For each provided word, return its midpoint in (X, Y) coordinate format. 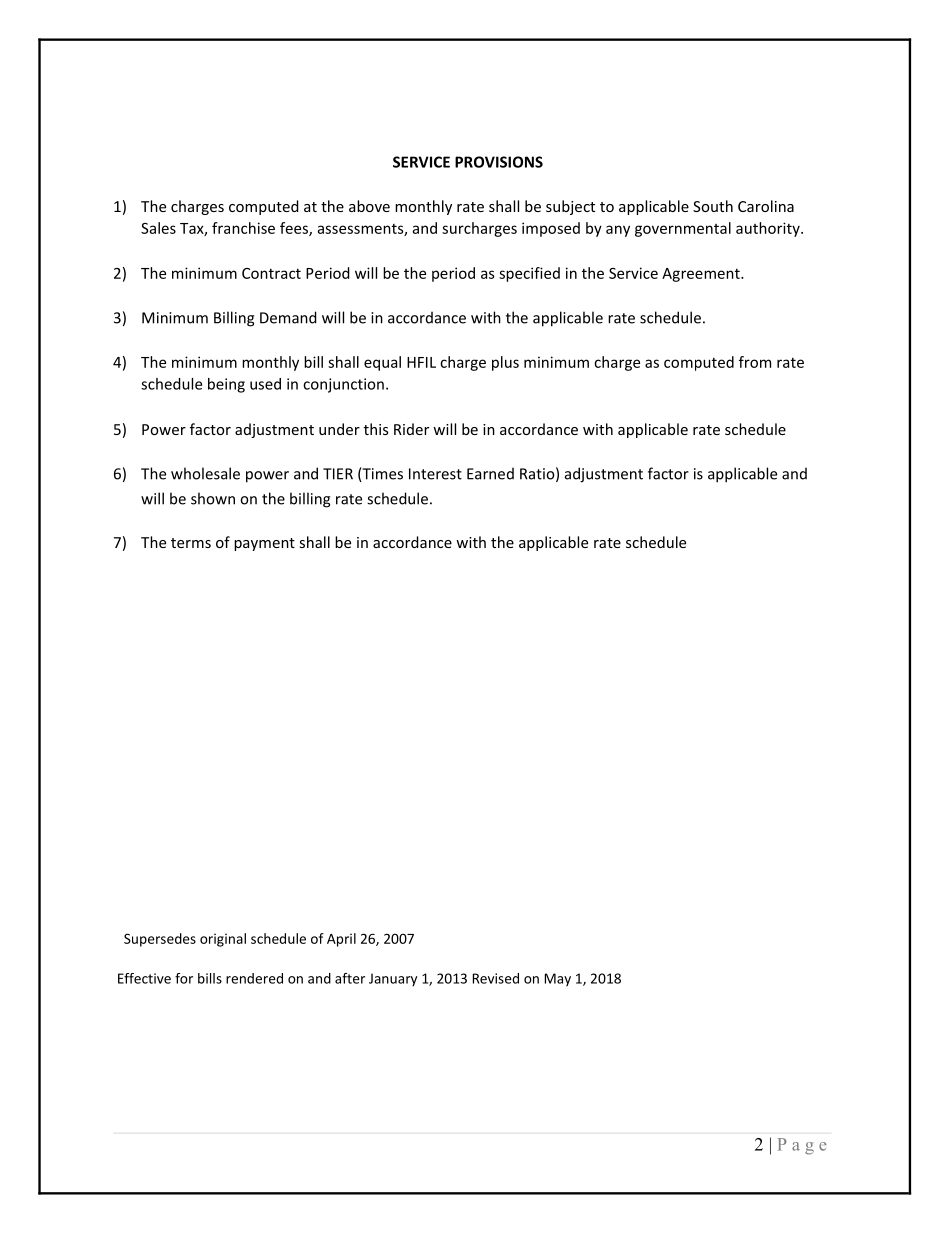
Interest (435, 474)
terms (191, 543)
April (341, 940)
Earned (490, 473)
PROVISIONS (499, 162)
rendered (254, 978)
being (226, 385)
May (558, 979)
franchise (243, 228)
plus (505, 363)
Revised (496, 978)
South (713, 206)
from (755, 362)
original (223, 940)
